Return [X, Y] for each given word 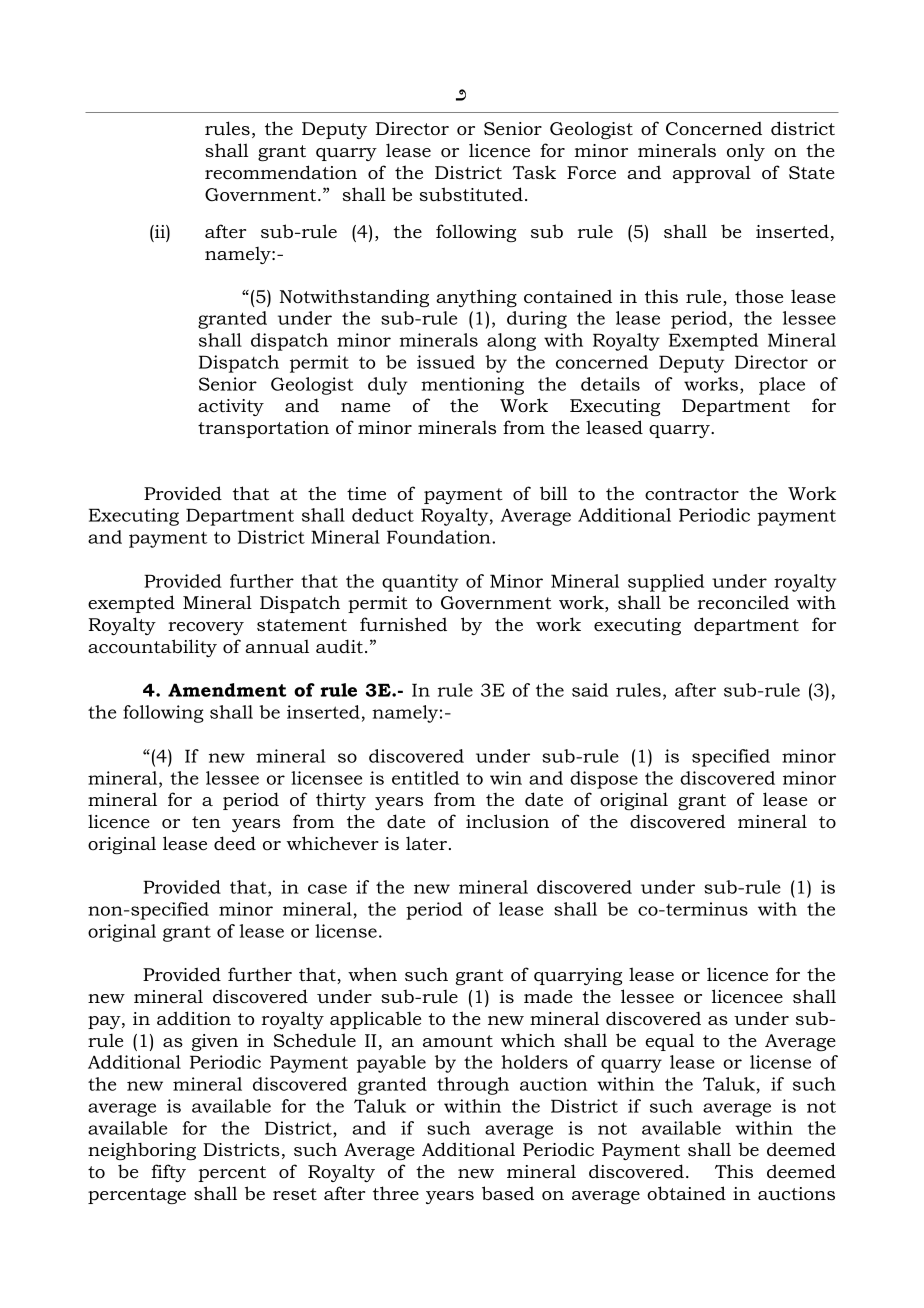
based [508, 1193]
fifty [168, 1173]
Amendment [227, 690]
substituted [471, 194]
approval [712, 174]
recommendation [281, 172]
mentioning [472, 386]
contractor [692, 494]
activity [231, 407]
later [426, 843]
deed [235, 843]
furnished [403, 624]
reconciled [743, 602]
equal [669, 1042]
